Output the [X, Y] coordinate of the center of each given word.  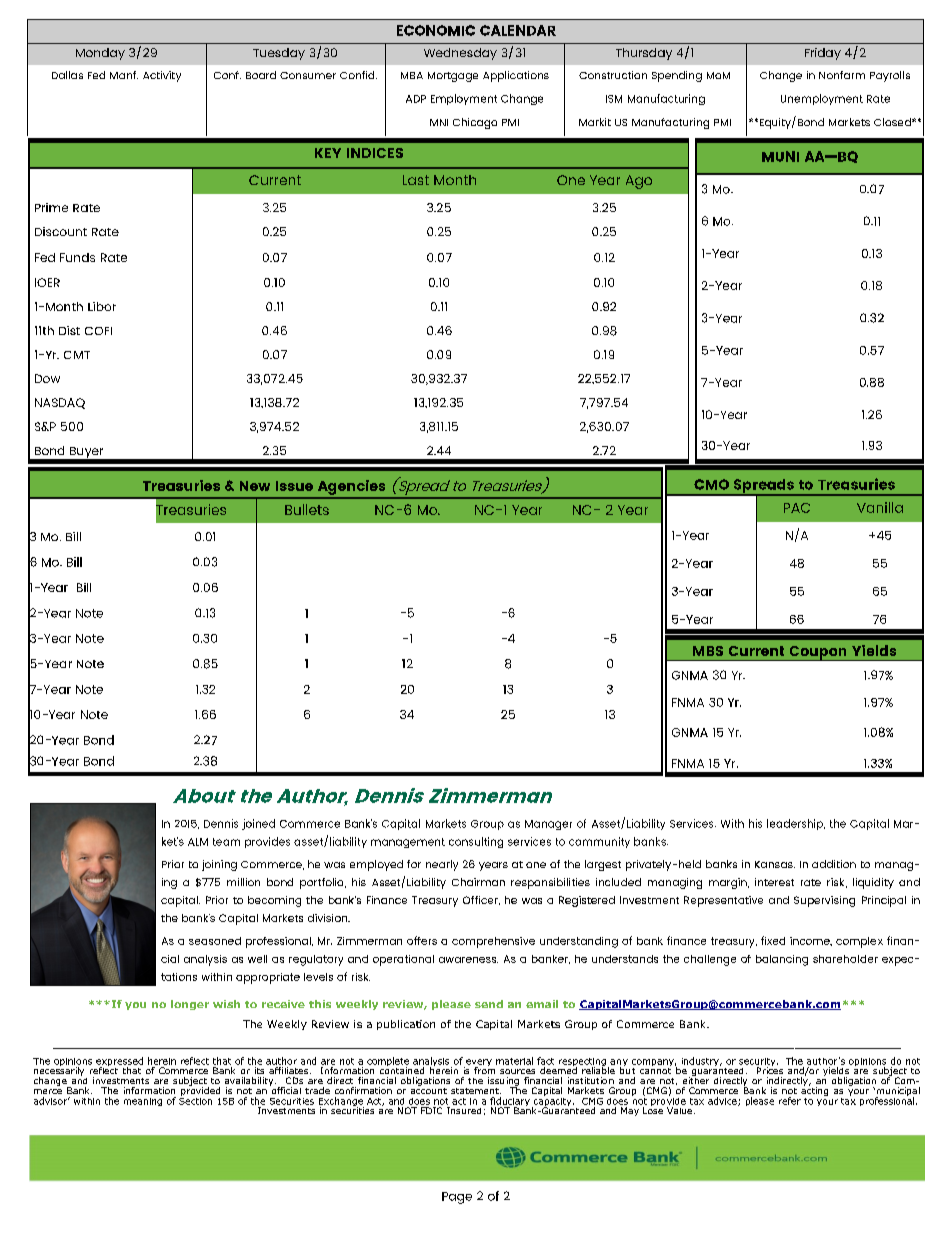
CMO [711, 484]
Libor [102, 306]
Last [416, 180]
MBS [708, 651]
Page [457, 1198]
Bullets [307, 509]
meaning [143, 1102]
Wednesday [460, 54]
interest [774, 882]
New [255, 486]
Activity [162, 76]
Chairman [478, 882]
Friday [823, 54]
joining [219, 865]
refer [790, 1101]
